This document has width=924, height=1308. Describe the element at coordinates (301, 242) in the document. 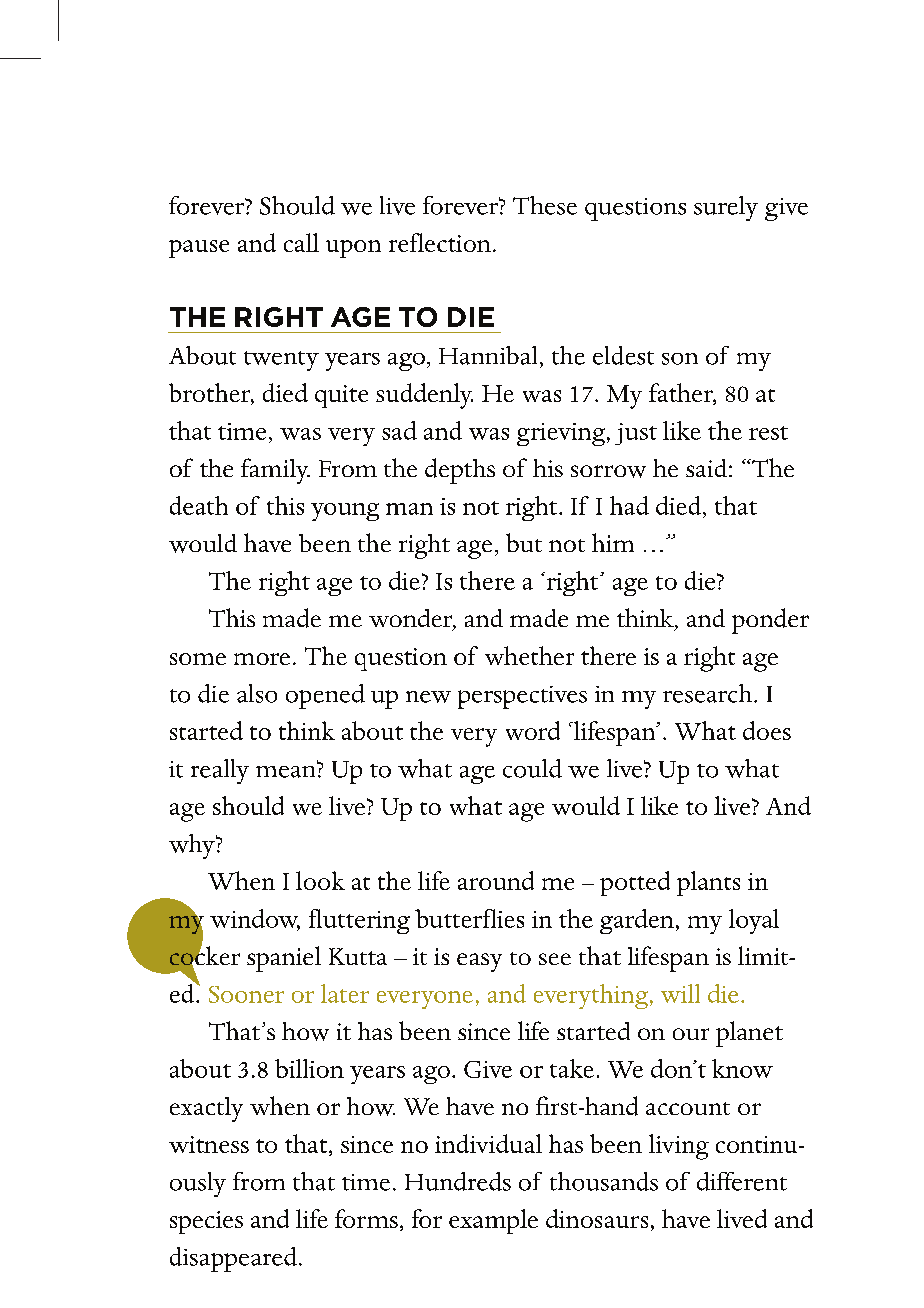

I see `call` at that location.
